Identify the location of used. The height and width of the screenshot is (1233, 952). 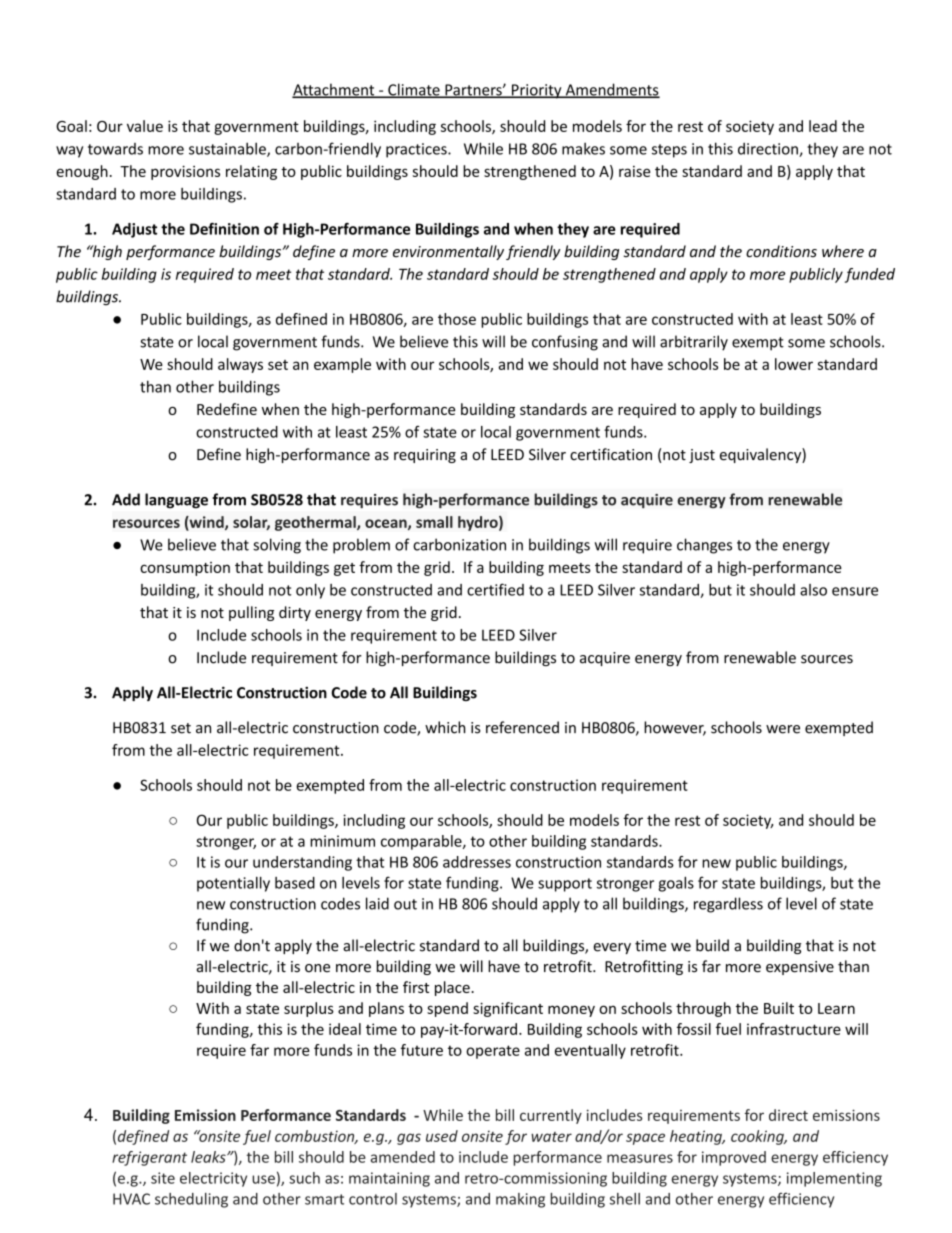
(442, 1136).
